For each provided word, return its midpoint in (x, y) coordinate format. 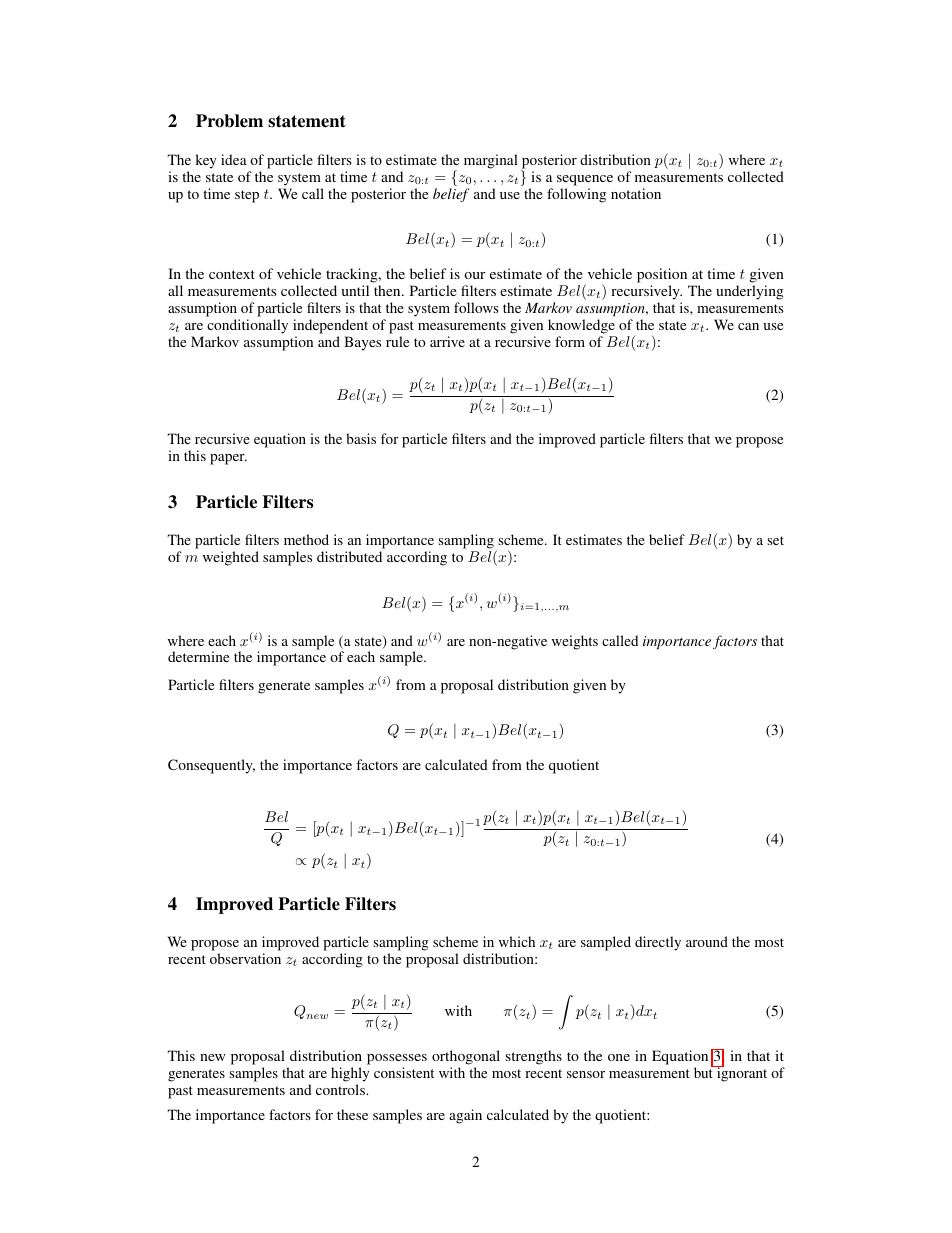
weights (575, 642)
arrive (447, 341)
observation (245, 958)
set (775, 540)
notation (636, 193)
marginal (491, 161)
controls (341, 1089)
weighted (231, 558)
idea (234, 159)
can (748, 326)
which (517, 941)
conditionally (247, 326)
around (707, 941)
